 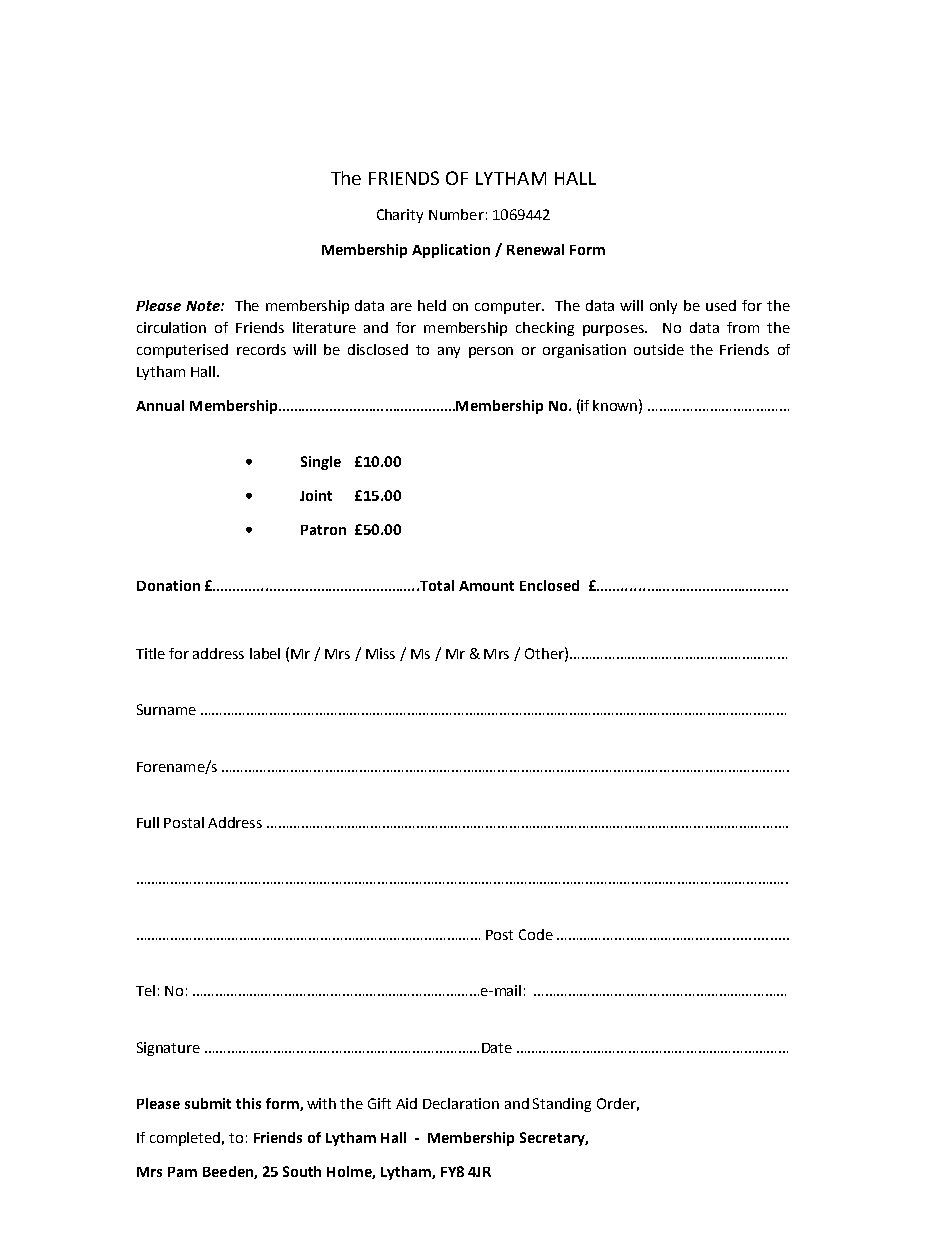 I want to click on Enclosed, so click(x=549, y=585).
